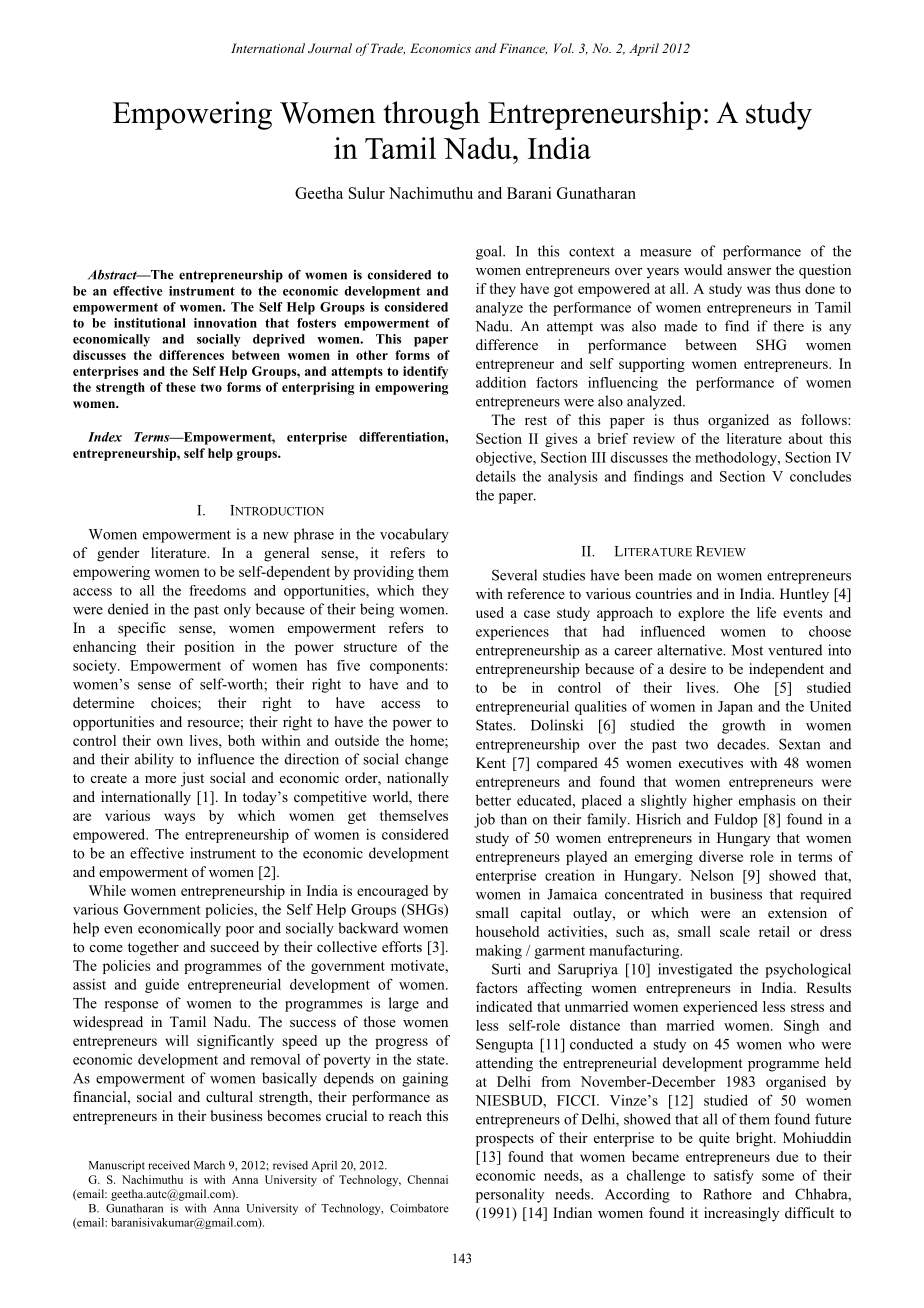  Describe the element at coordinates (431, 115) in the screenshot. I see `through` at that location.
